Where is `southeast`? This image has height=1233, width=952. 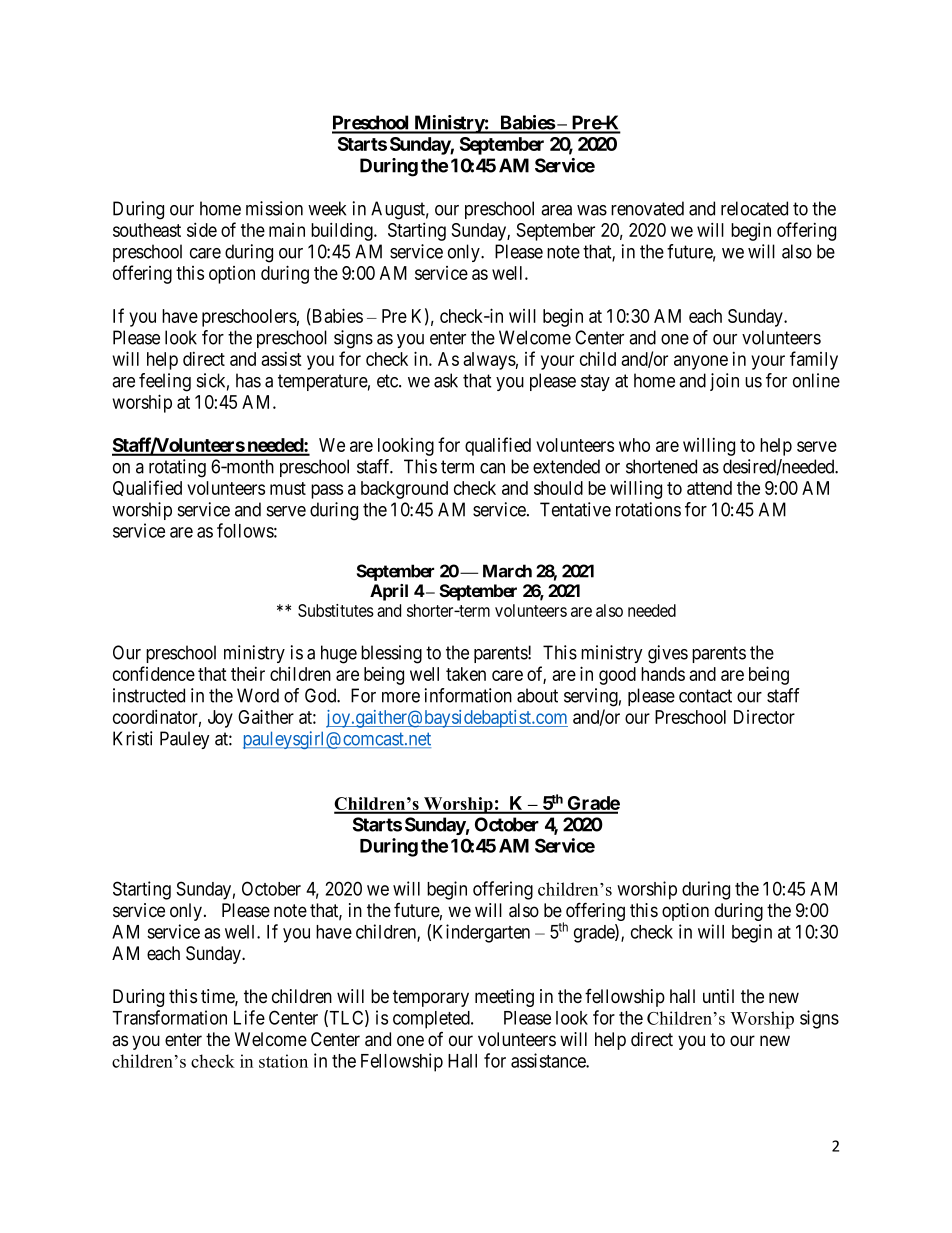 southeast is located at coordinates (147, 230).
